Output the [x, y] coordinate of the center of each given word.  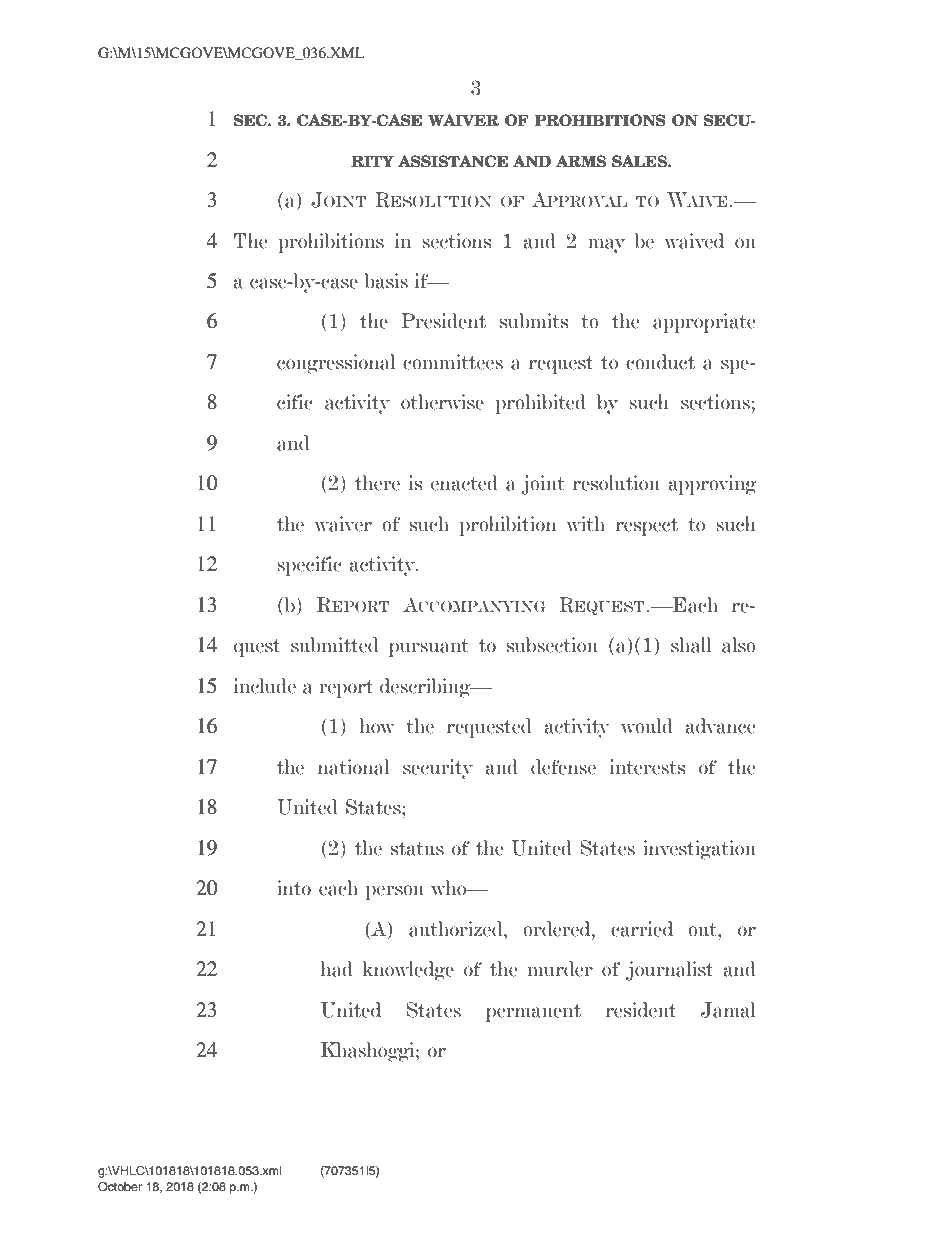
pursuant [429, 648]
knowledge [408, 971]
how [377, 726]
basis [386, 281]
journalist [669, 971]
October [120, 1187]
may [606, 245]
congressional [336, 364]
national [353, 767]
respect [647, 527]
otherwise [442, 402]
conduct [660, 362]
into [294, 888]
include [265, 686]
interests [647, 767]
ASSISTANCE [453, 161]
